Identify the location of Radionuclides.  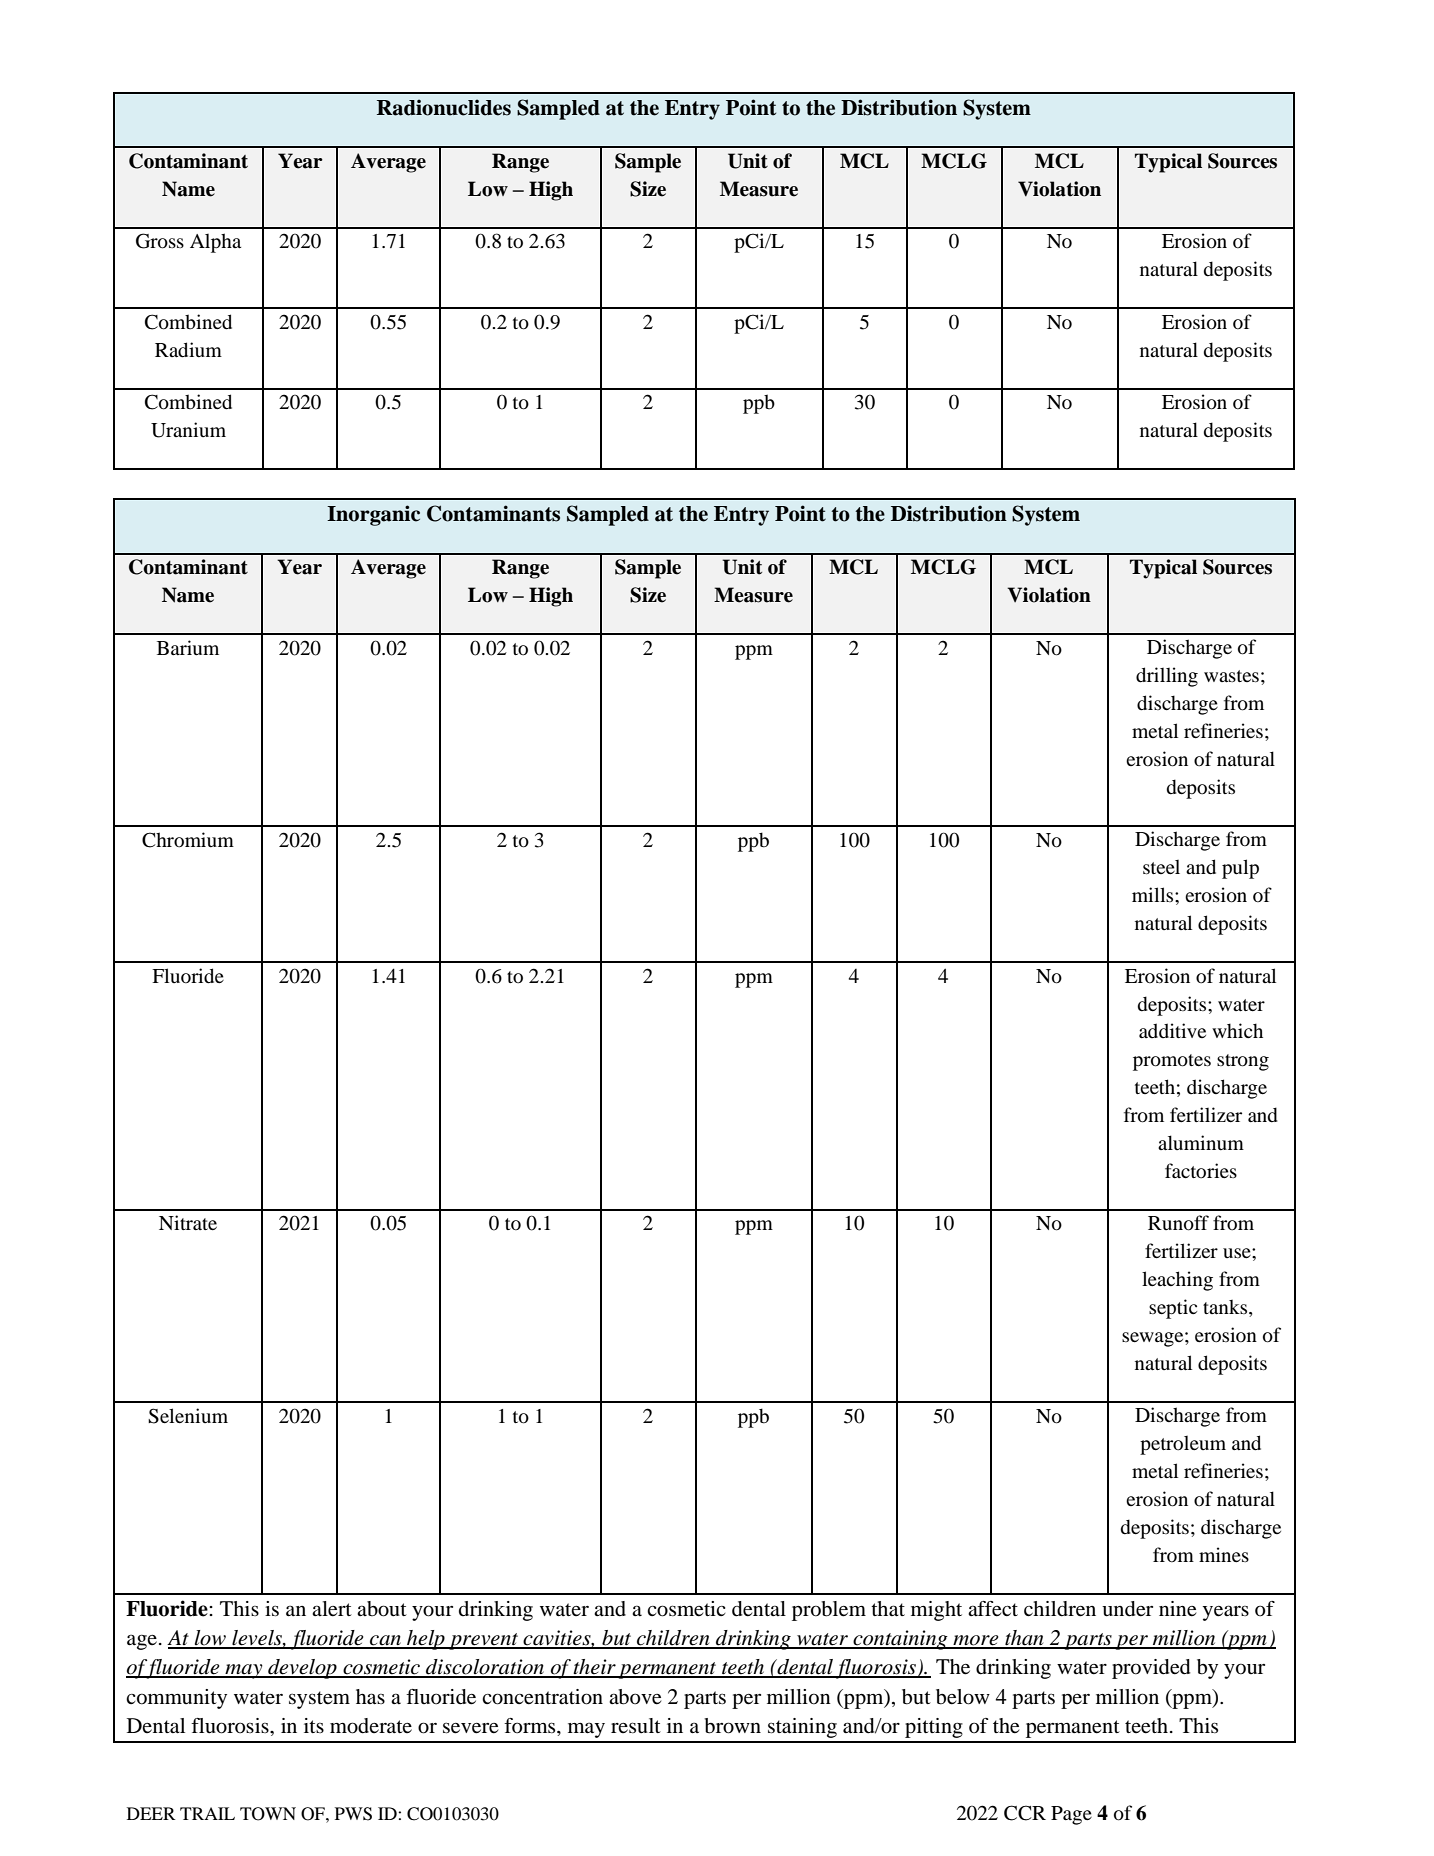
(444, 107).
